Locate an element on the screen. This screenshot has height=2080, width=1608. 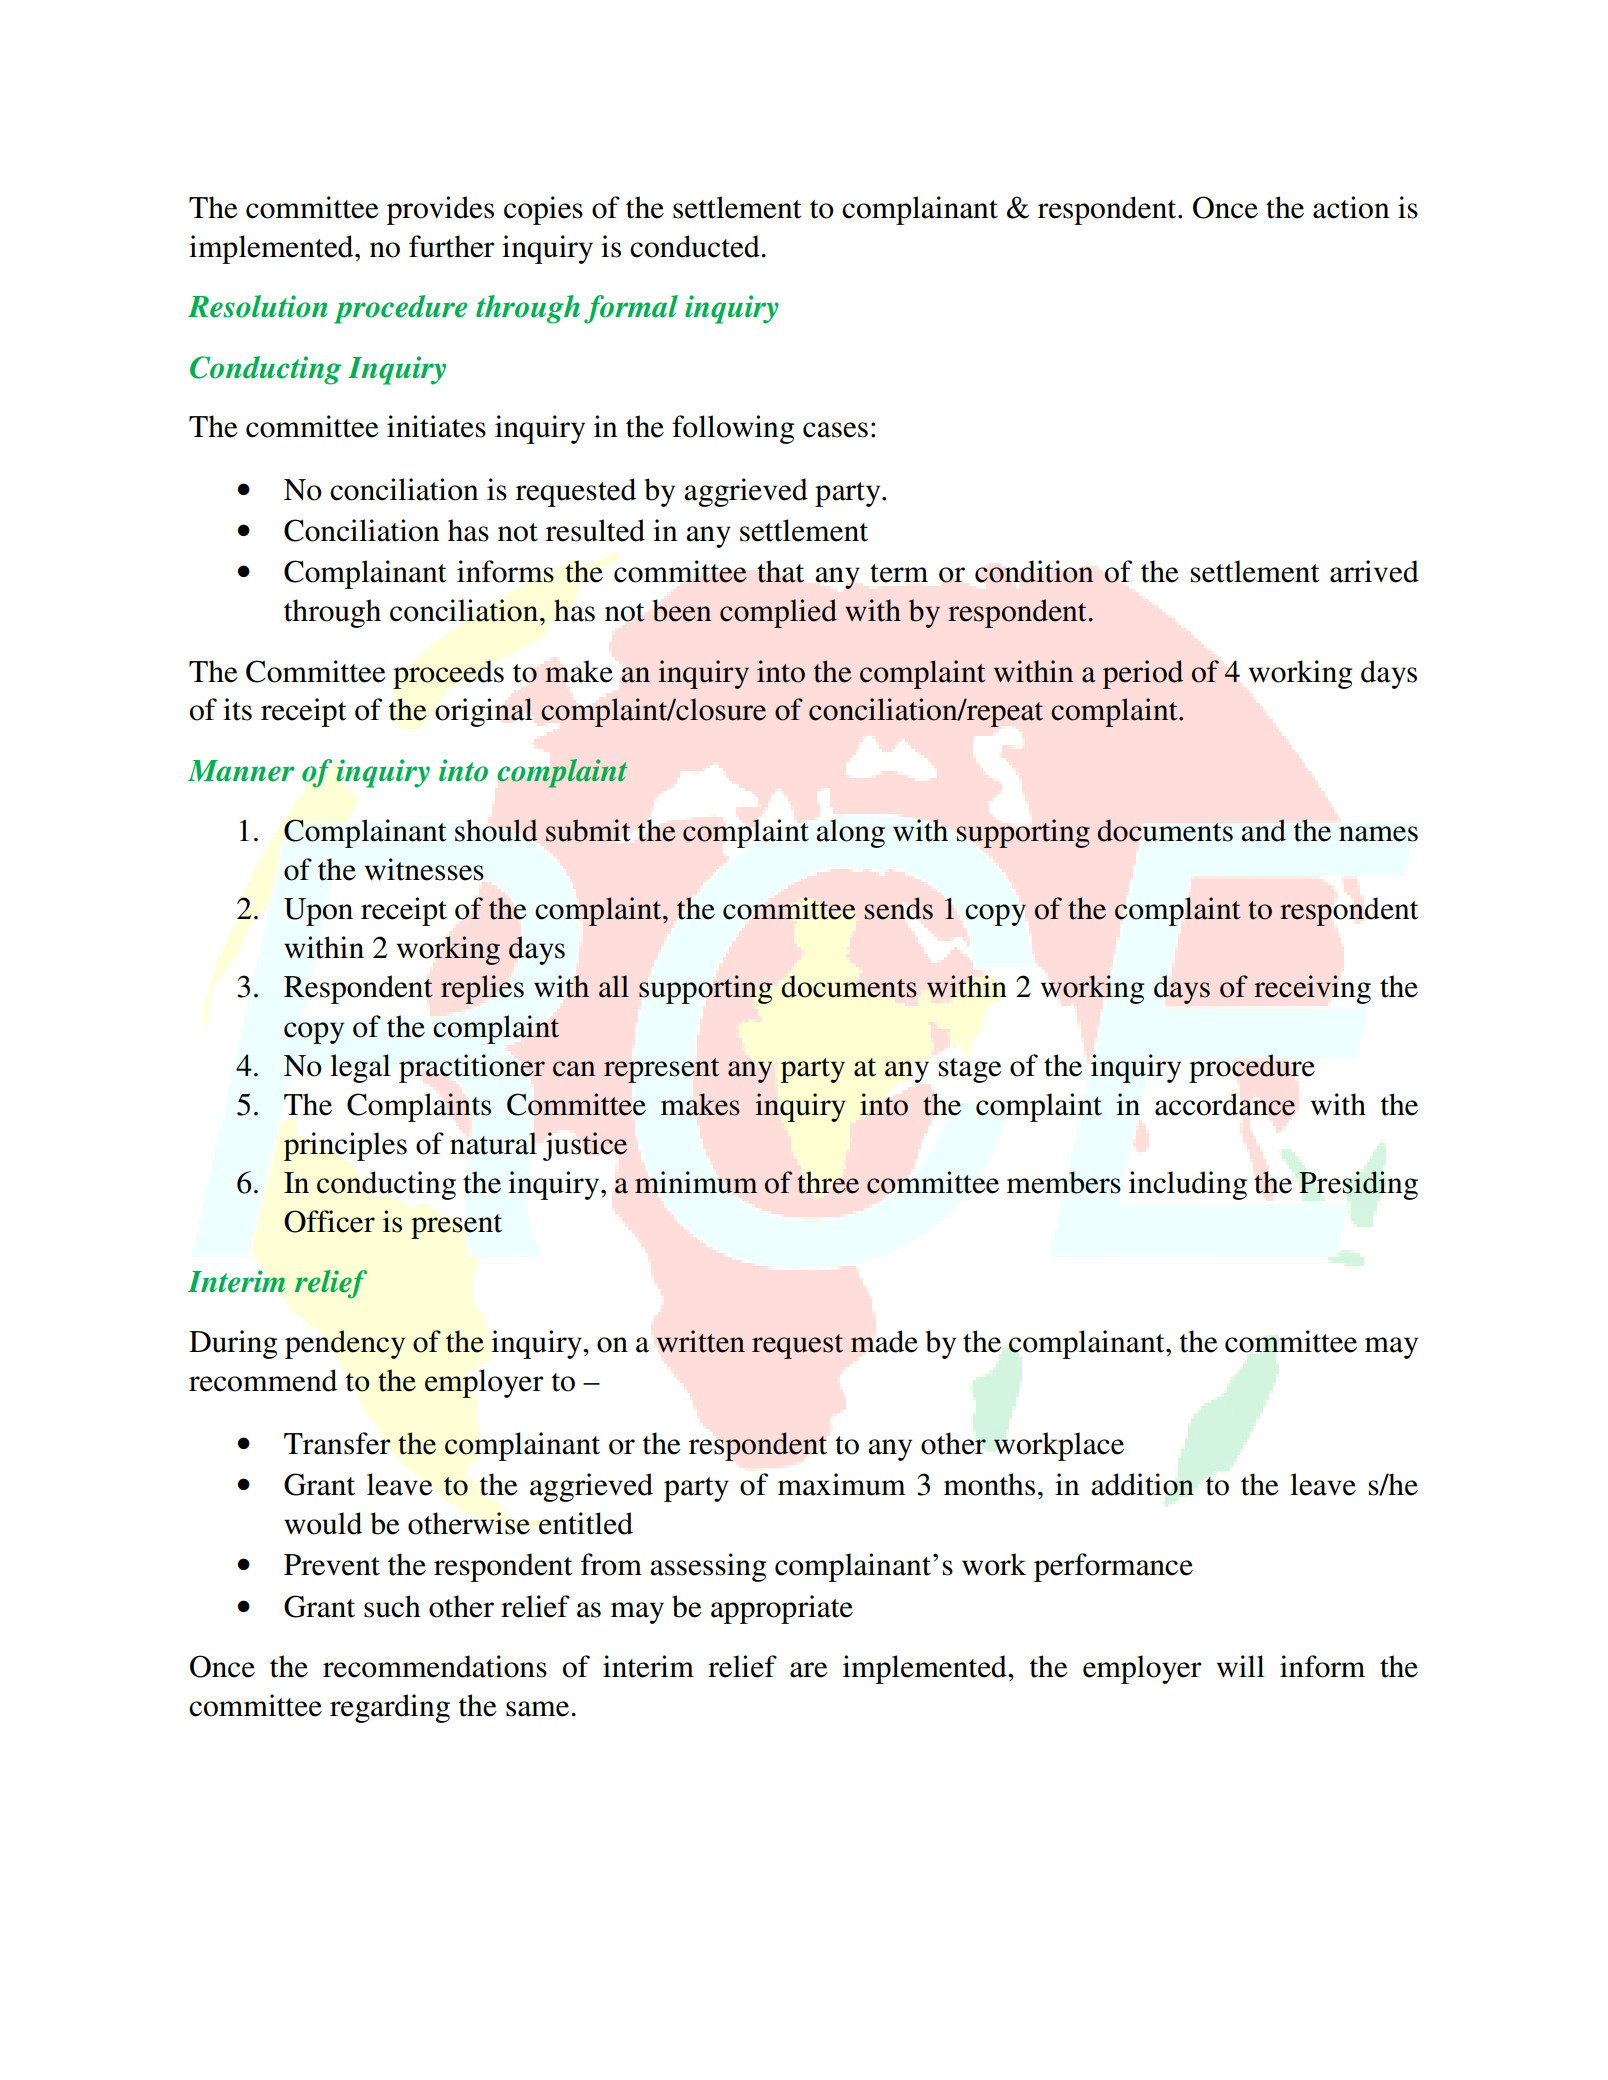
proceeds is located at coordinates (448, 674).
